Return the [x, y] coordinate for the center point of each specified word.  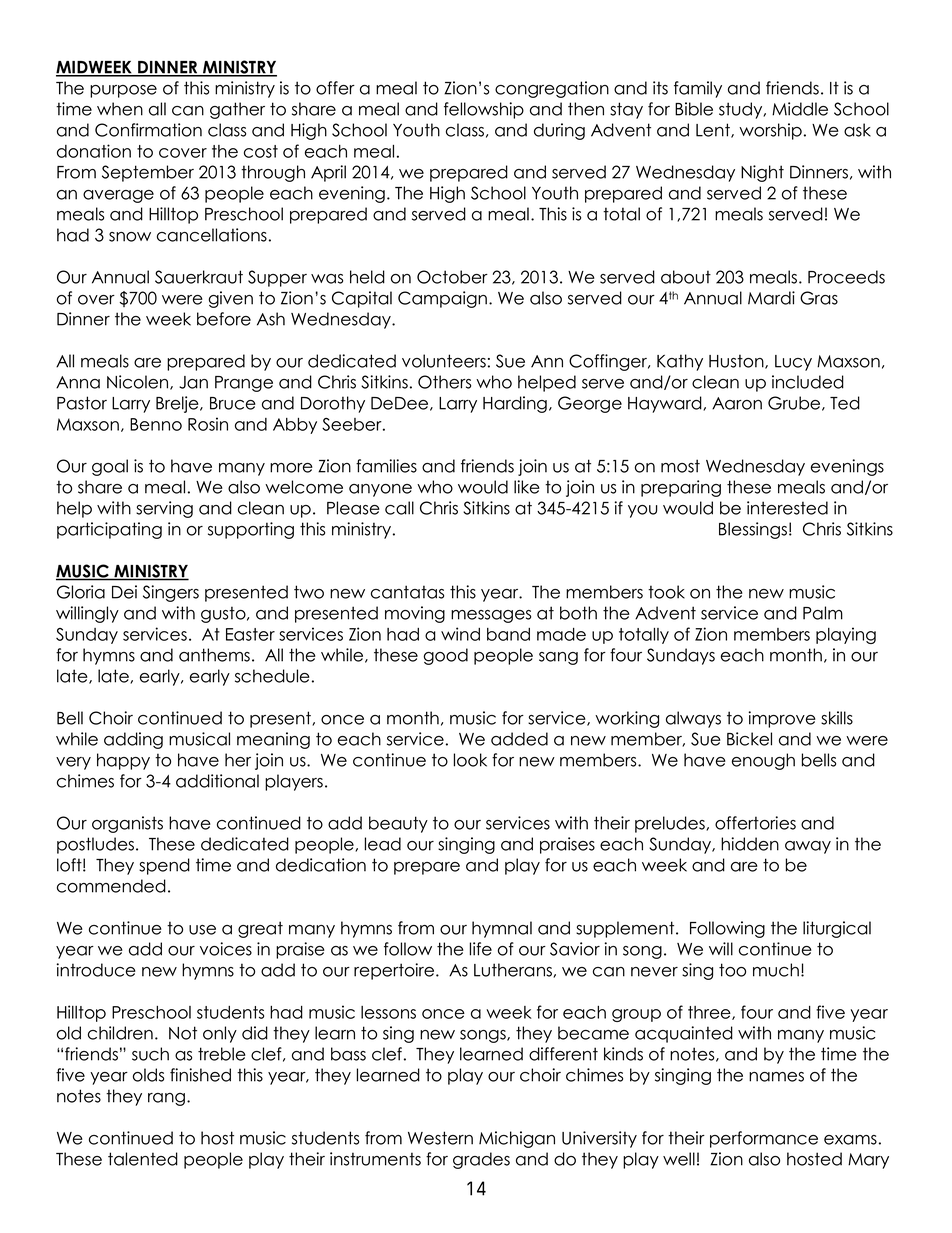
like [527, 487]
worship [770, 131]
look [470, 760]
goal [110, 467]
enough [763, 761]
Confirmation [148, 130]
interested [787, 508]
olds [148, 1075]
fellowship [484, 110]
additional [217, 781]
